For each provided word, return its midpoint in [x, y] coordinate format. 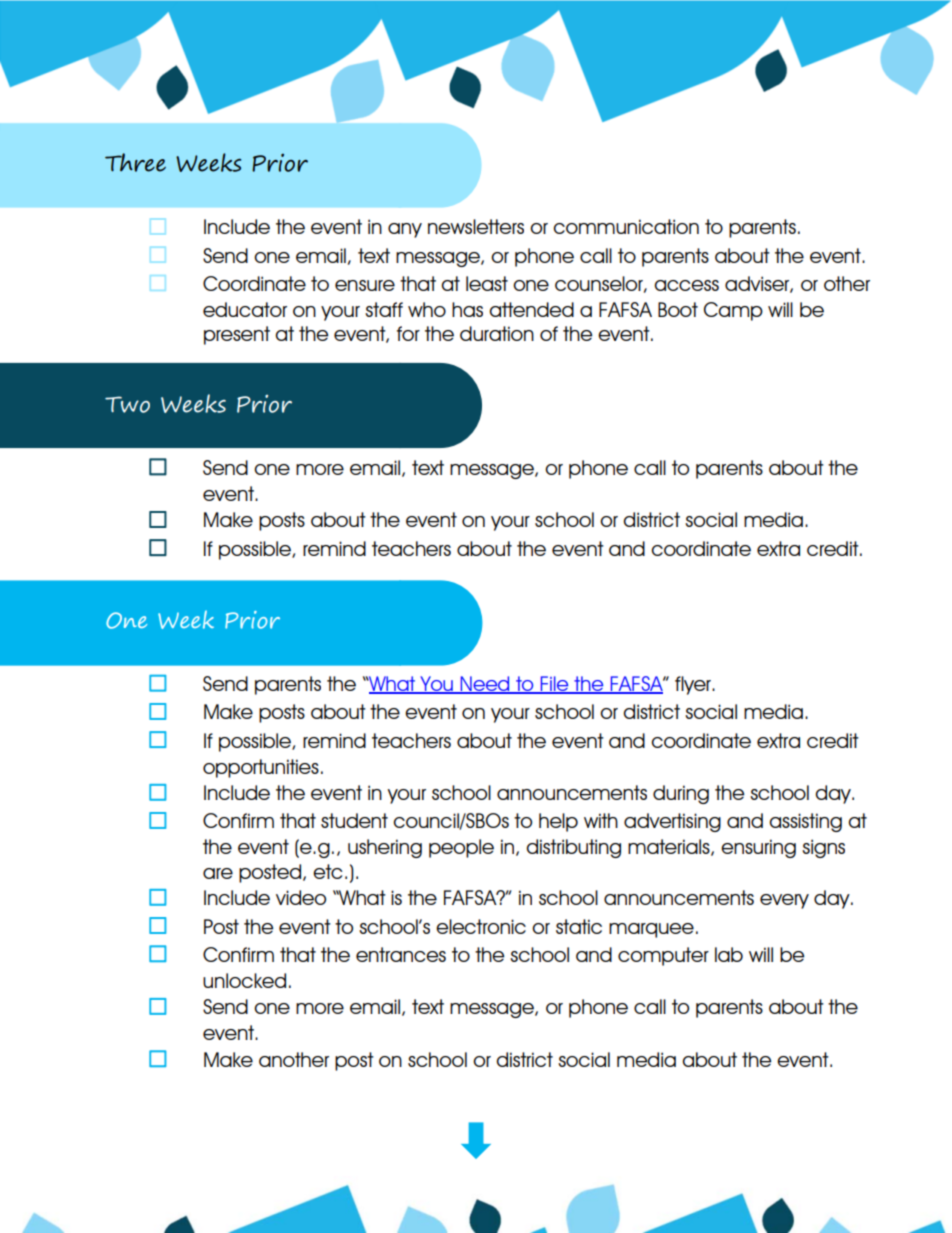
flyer [694, 685]
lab [729, 954]
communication [626, 226]
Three [135, 162]
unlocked [244, 980]
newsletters [476, 226]
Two [127, 404]
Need [485, 685]
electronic [481, 926]
